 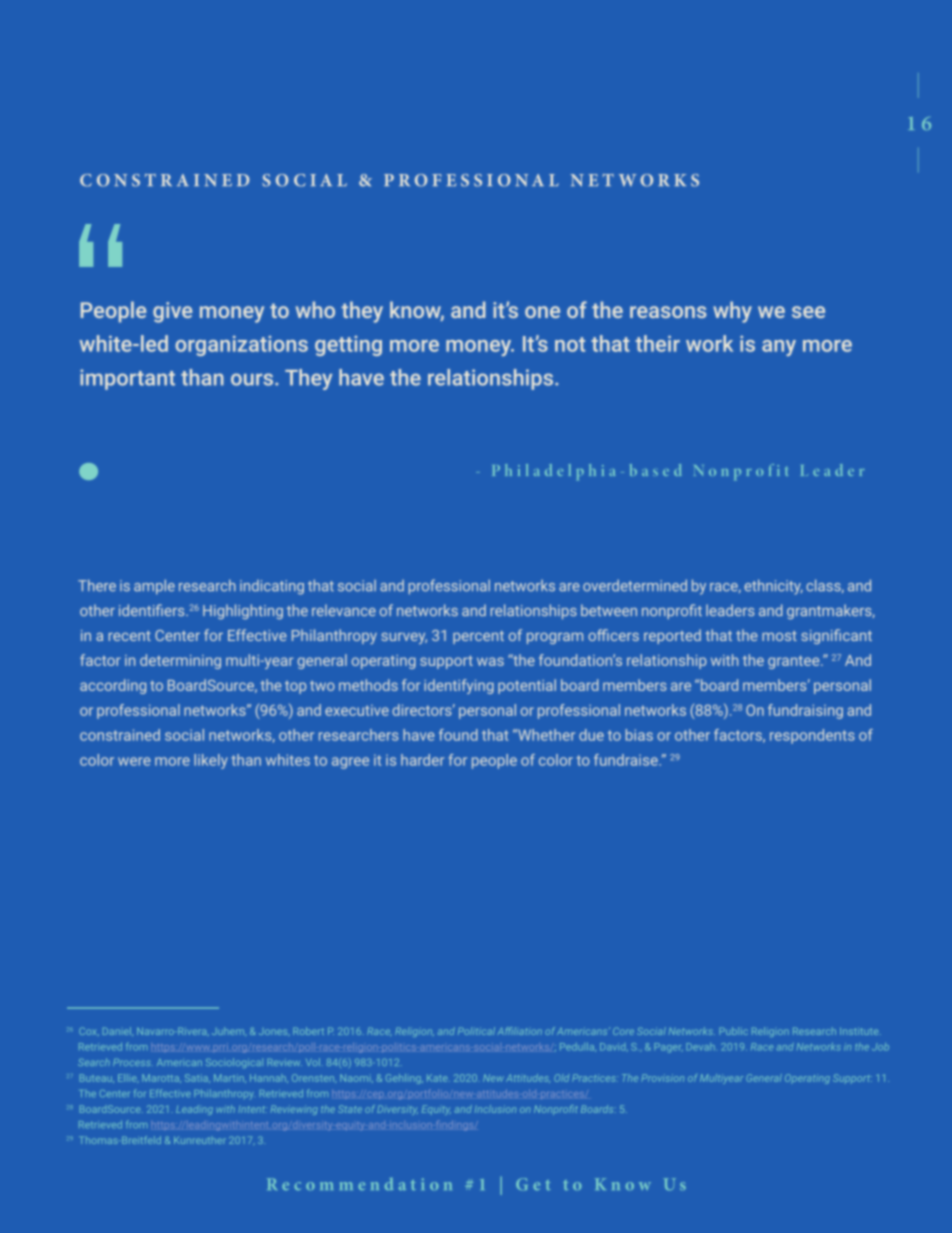 What do you see at coordinates (805, 711) in the document?
I see `fundraising` at bounding box center [805, 711].
